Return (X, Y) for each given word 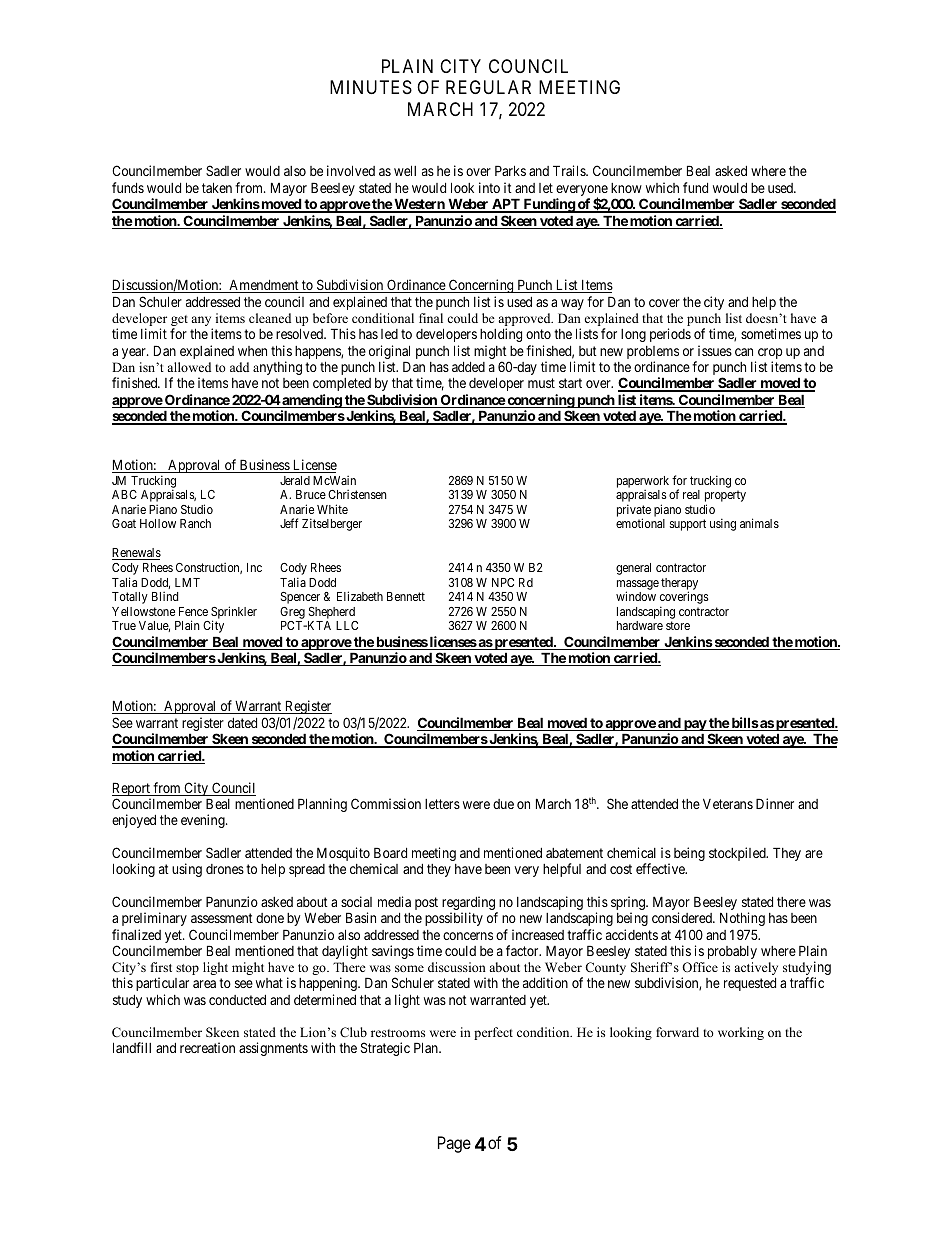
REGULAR (488, 87)
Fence (193, 611)
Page (454, 1144)
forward (677, 1032)
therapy (679, 585)
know (626, 188)
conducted (237, 1000)
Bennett (406, 596)
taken (217, 187)
